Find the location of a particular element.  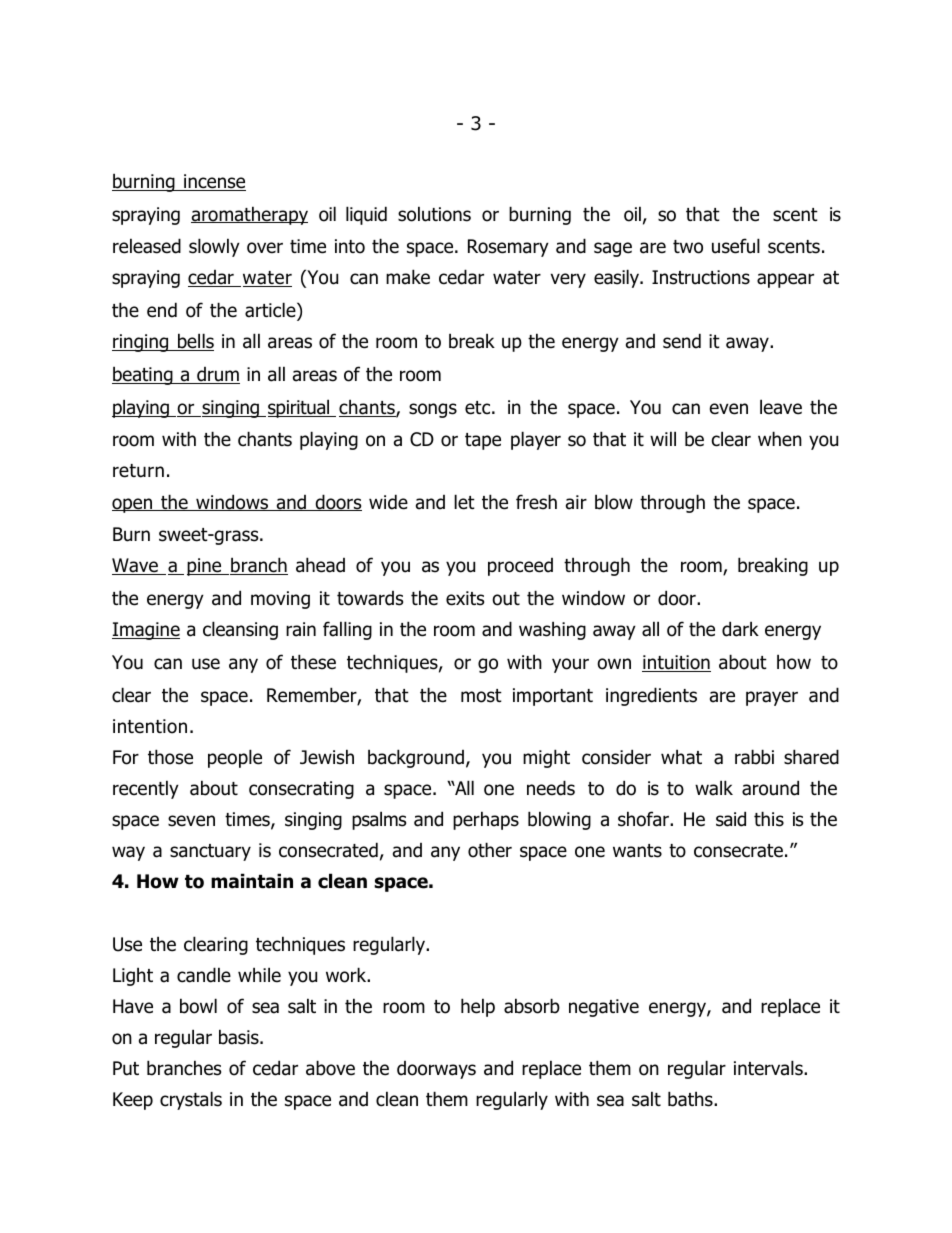

sanctuary is located at coordinates (210, 852).
